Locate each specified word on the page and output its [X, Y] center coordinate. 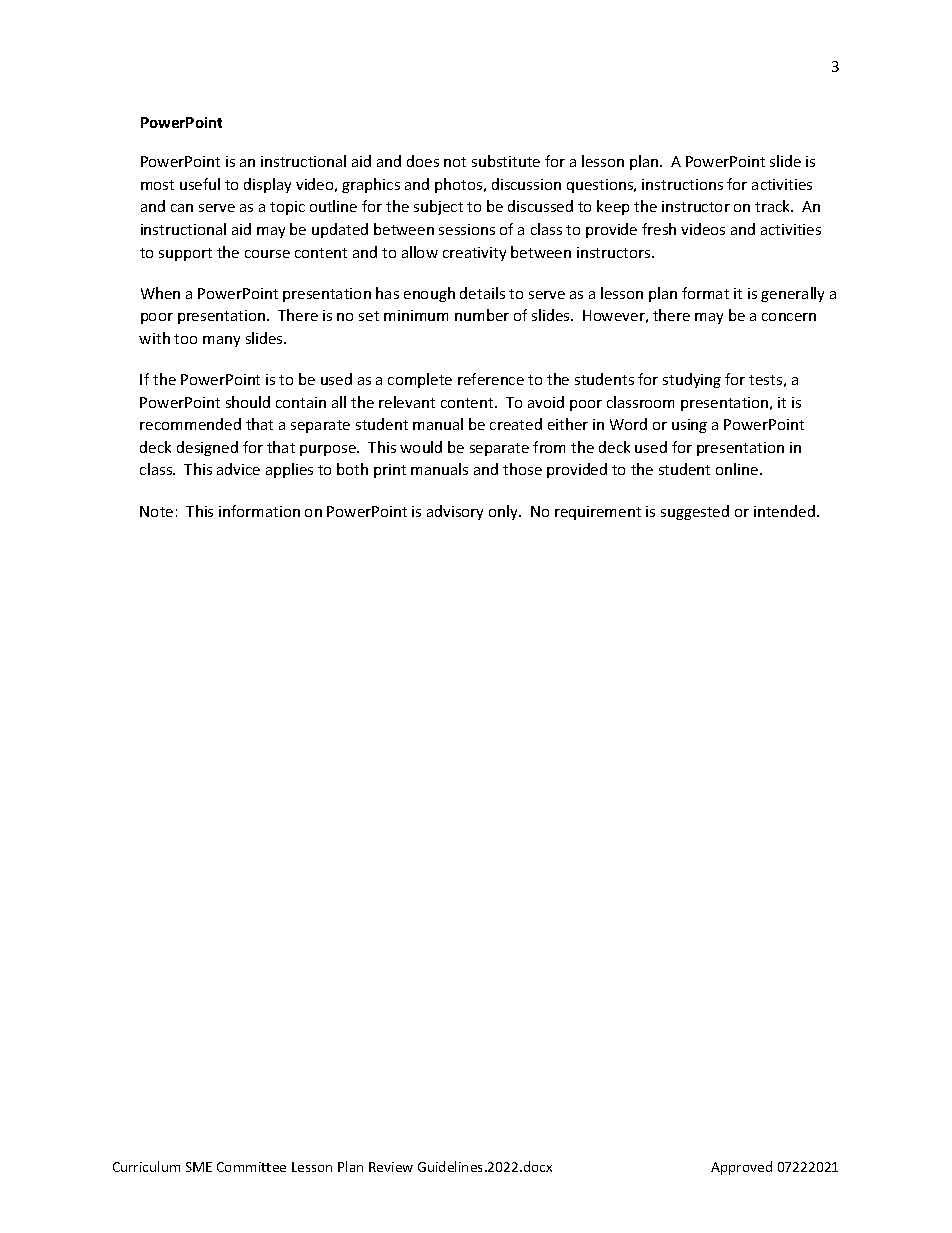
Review [391, 1167]
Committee [251, 1167]
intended [784, 511]
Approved [741, 1168]
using [689, 426]
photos [460, 185]
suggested [695, 512]
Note [156, 511]
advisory [455, 512]
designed [207, 448]
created [516, 424]
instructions [682, 184]
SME [199, 1167]
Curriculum [146, 1166]
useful [200, 184]
